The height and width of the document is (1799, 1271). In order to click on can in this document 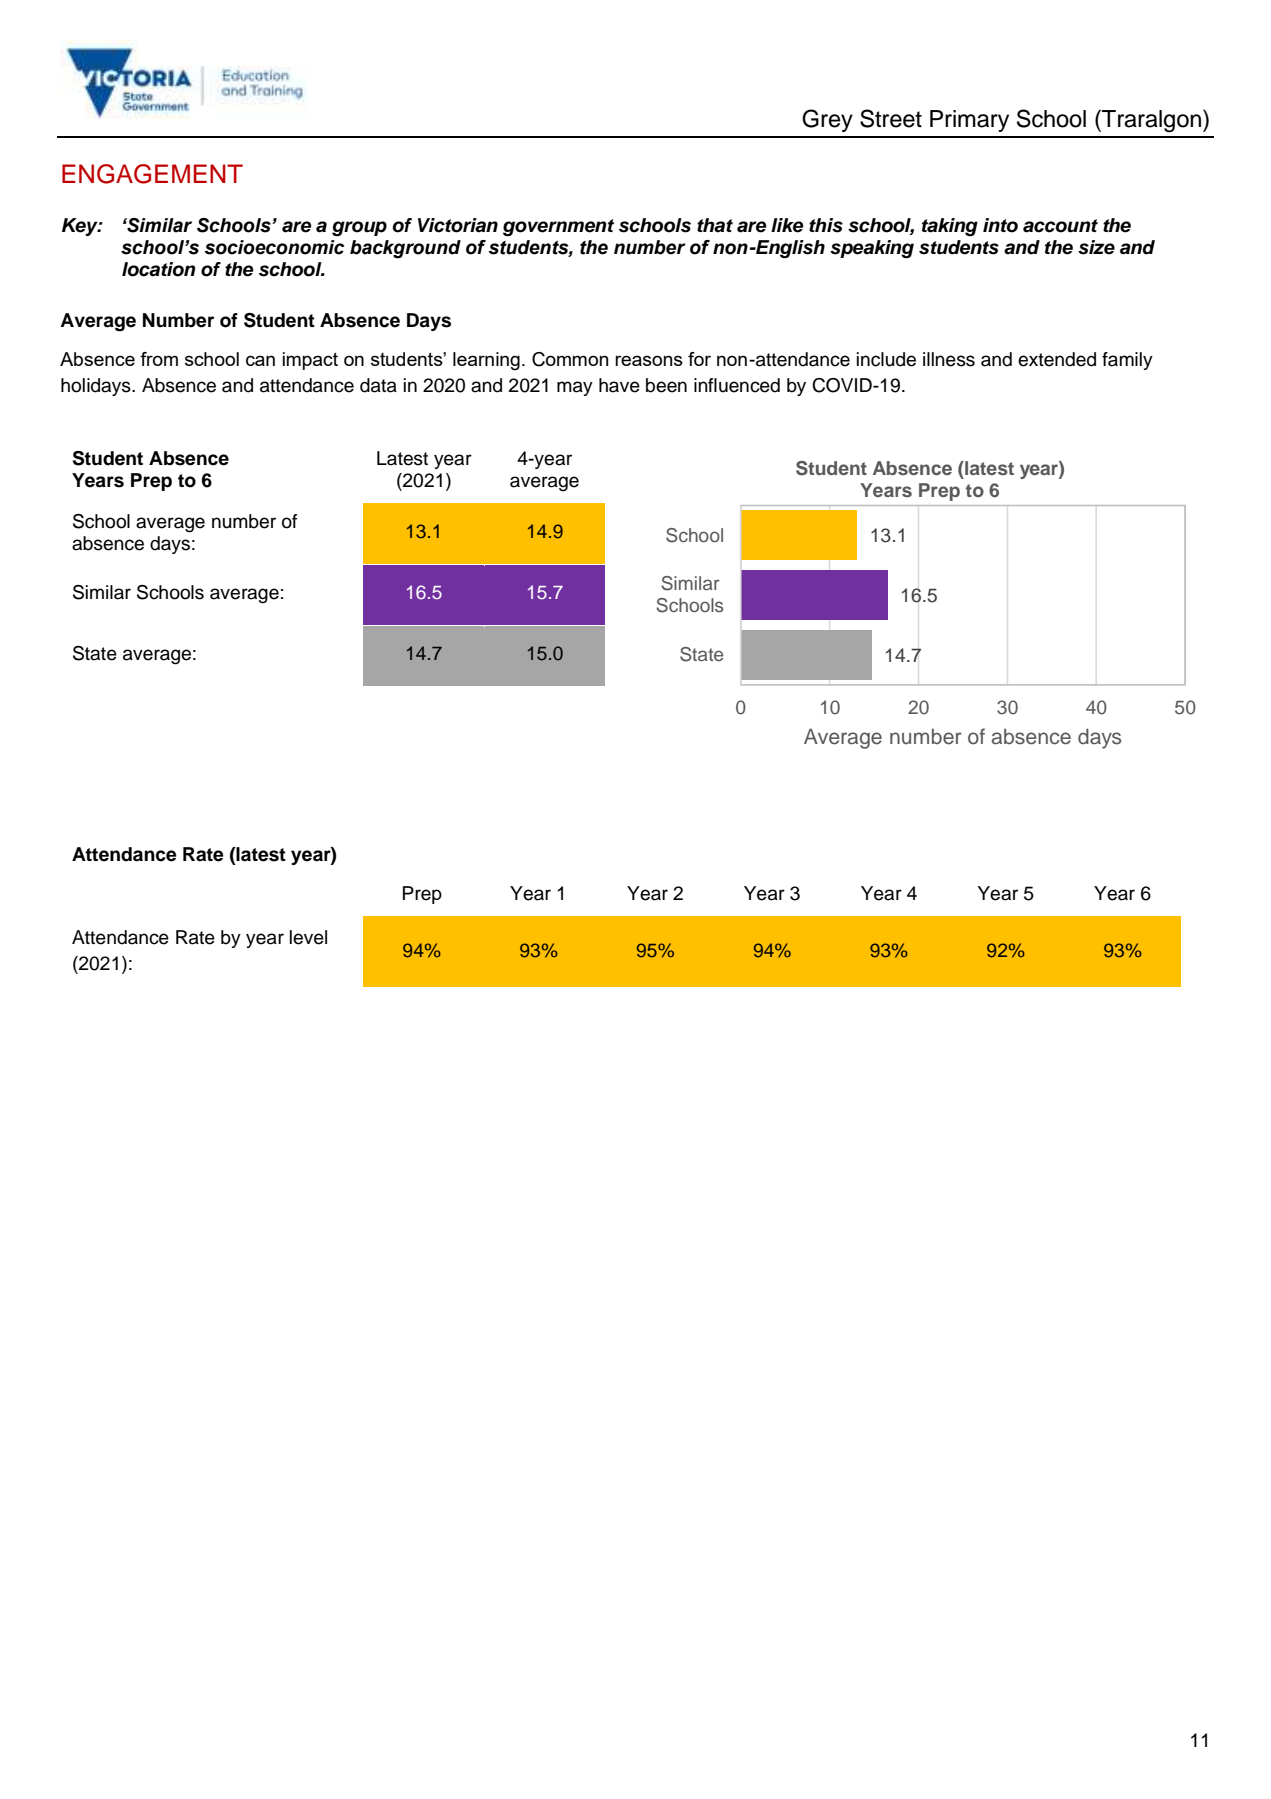, I will do `click(260, 360)`.
